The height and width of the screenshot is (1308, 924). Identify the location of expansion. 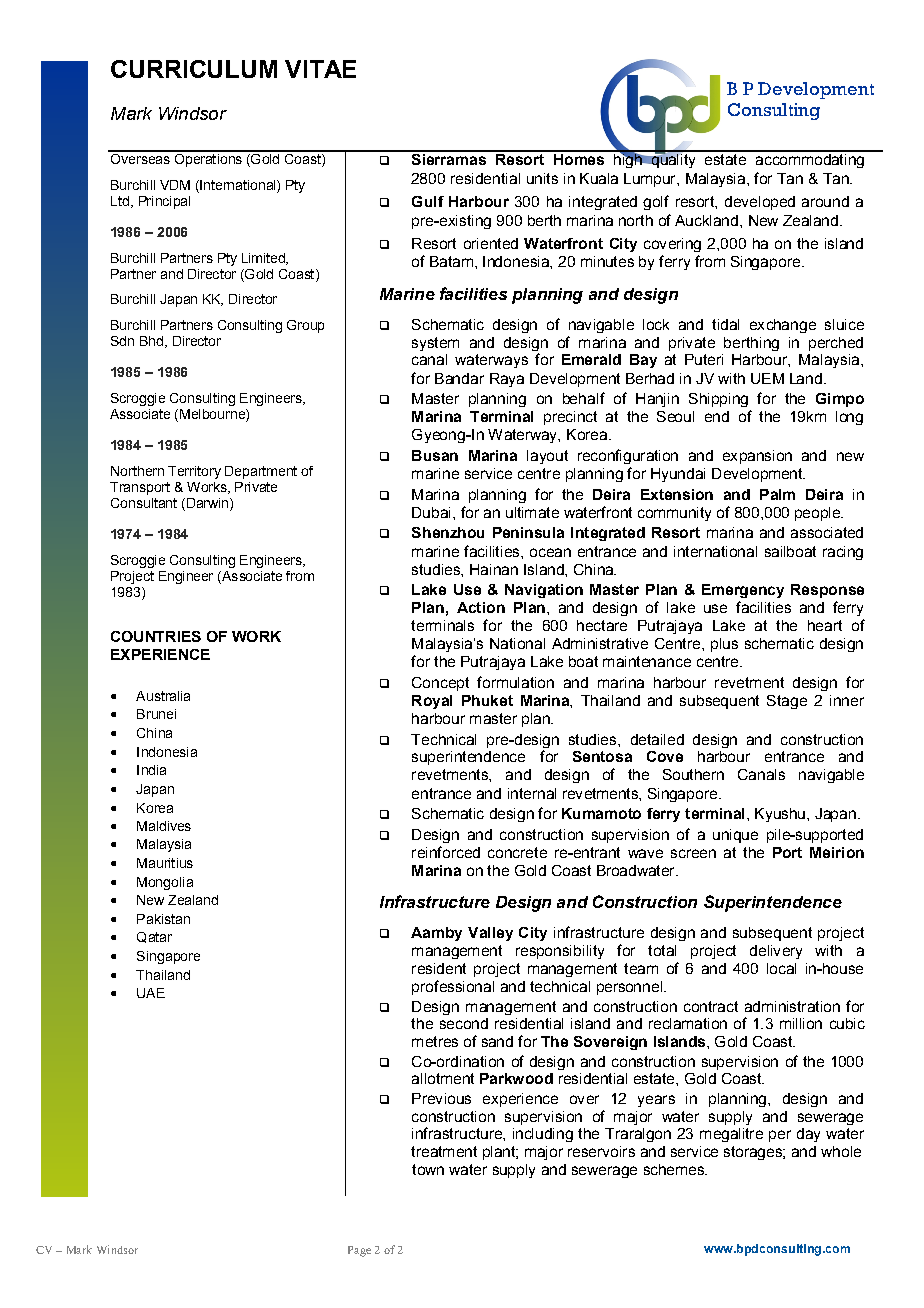
(757, 457).
